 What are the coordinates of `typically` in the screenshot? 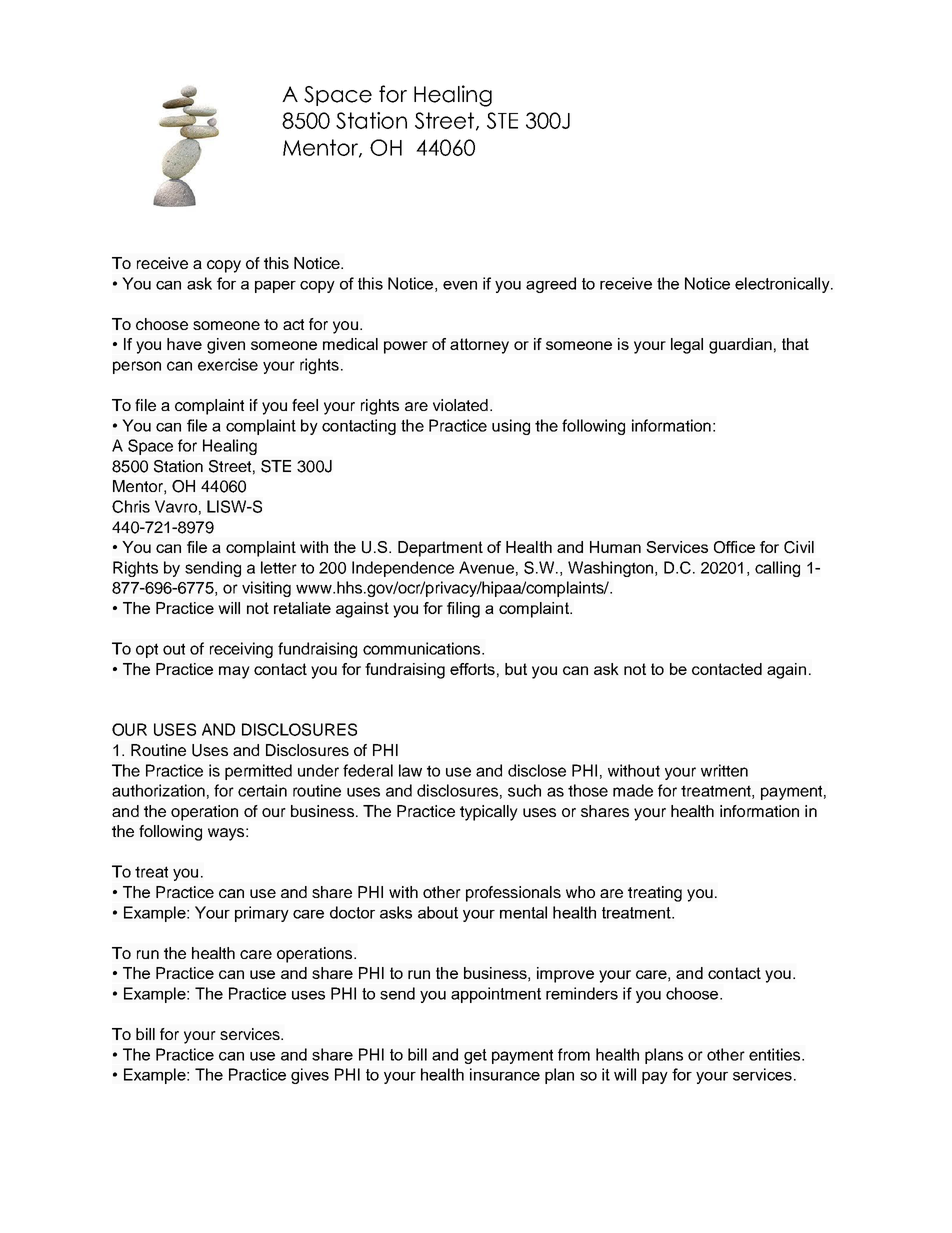 It's located at (489, 813).
